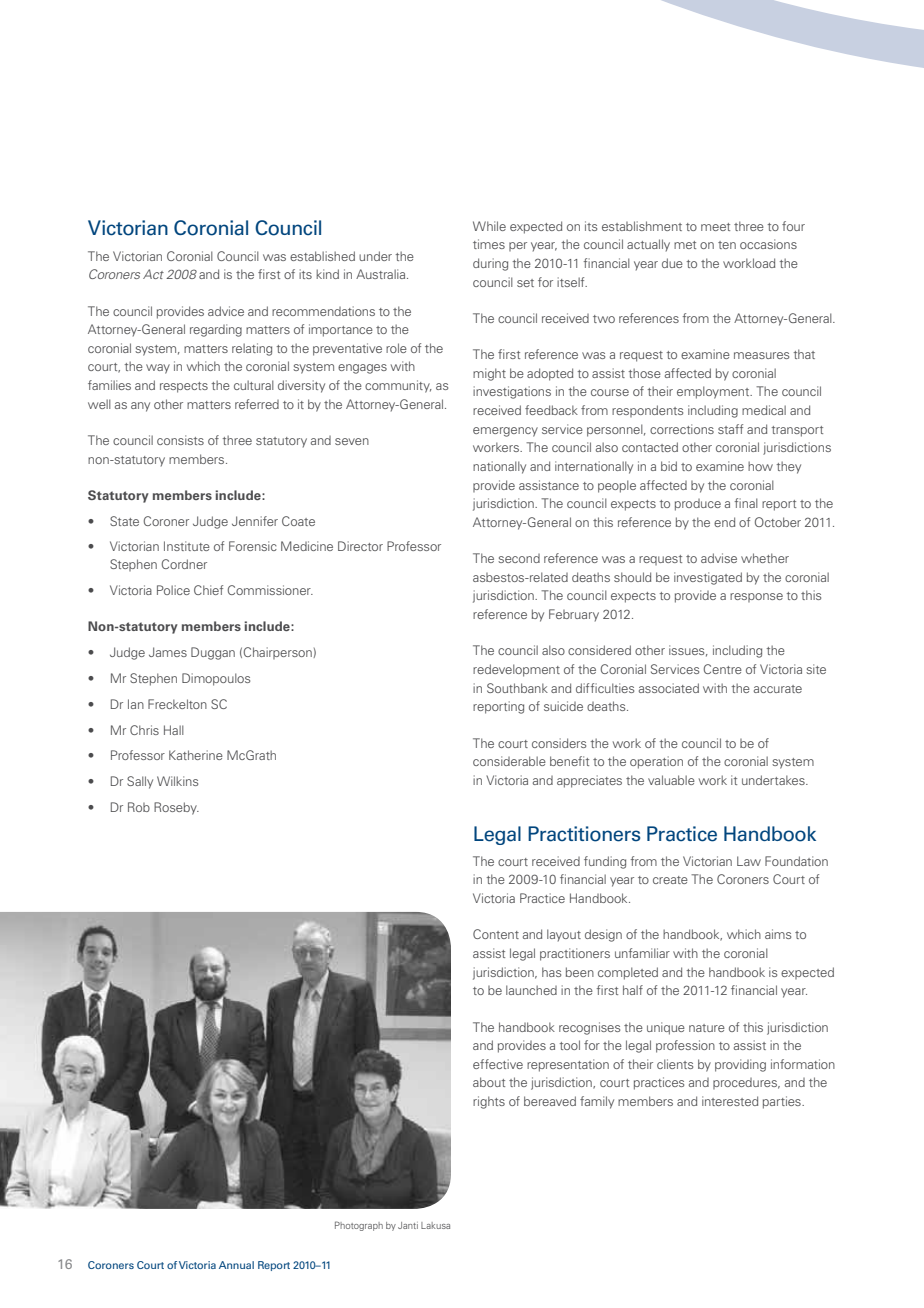  I want to click on nature, so click(707, 1028).
